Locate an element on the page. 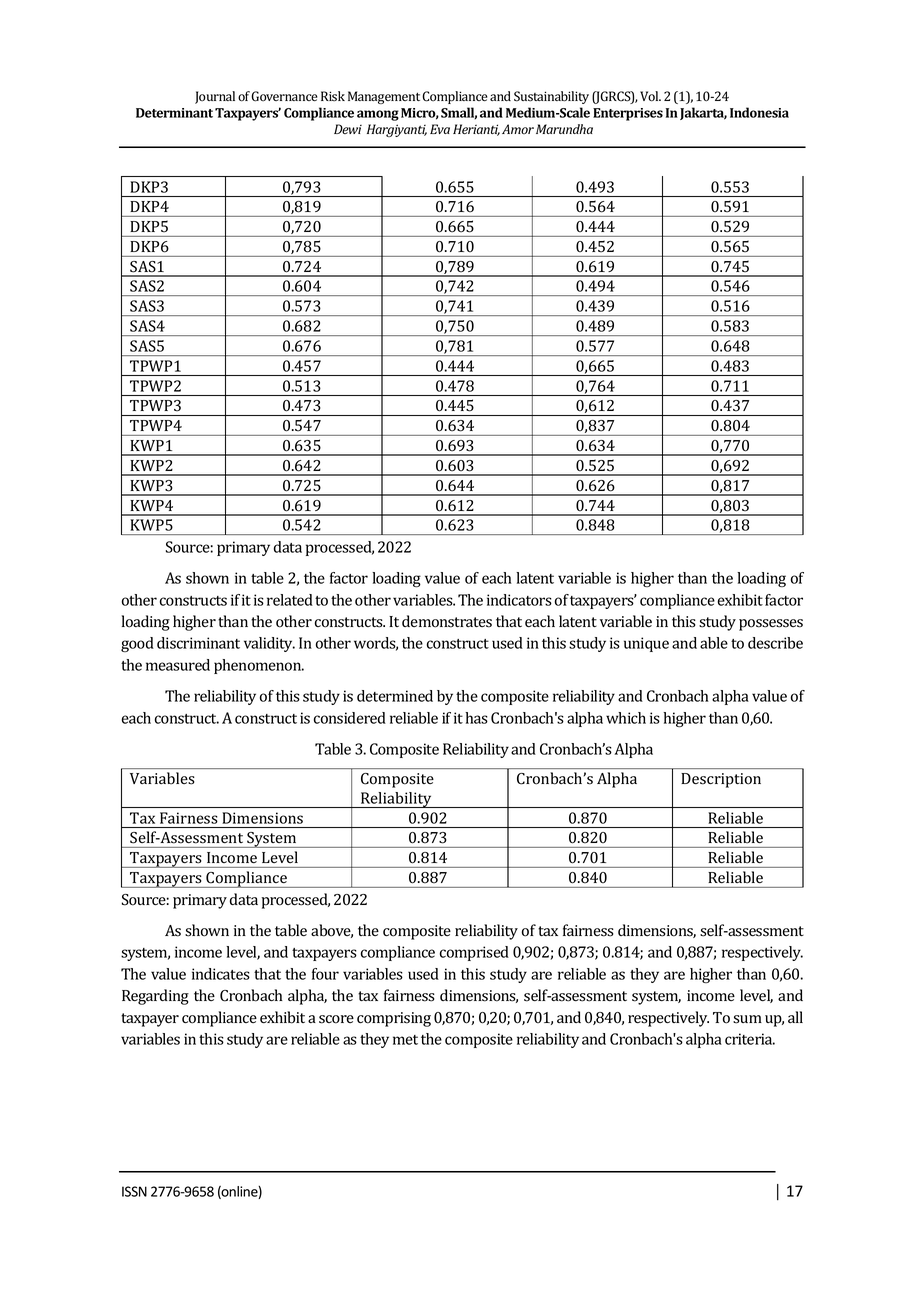 The height and width of the document is (1308, 924). indicators is located at coordinates (519, 600).
